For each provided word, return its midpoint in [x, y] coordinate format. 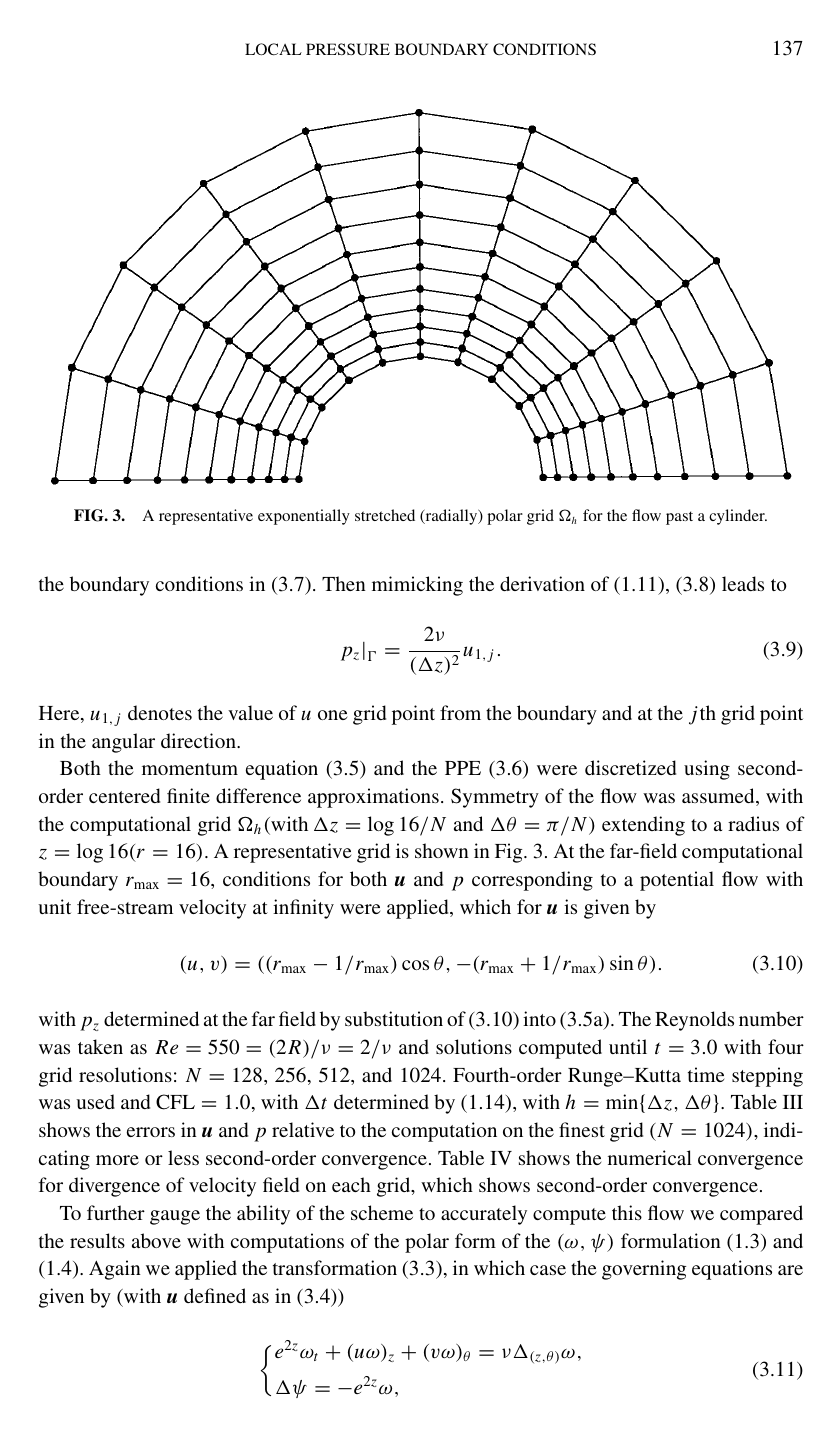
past [679, 518]
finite [188, 795]
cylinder [738, 517]
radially [451, 517]
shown [442, 850]
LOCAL [273, 49]
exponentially [304, 517]
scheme [382, 1212]
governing [644, 1270]
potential [677, 881]
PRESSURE [348, 49]
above [156, 1240]
